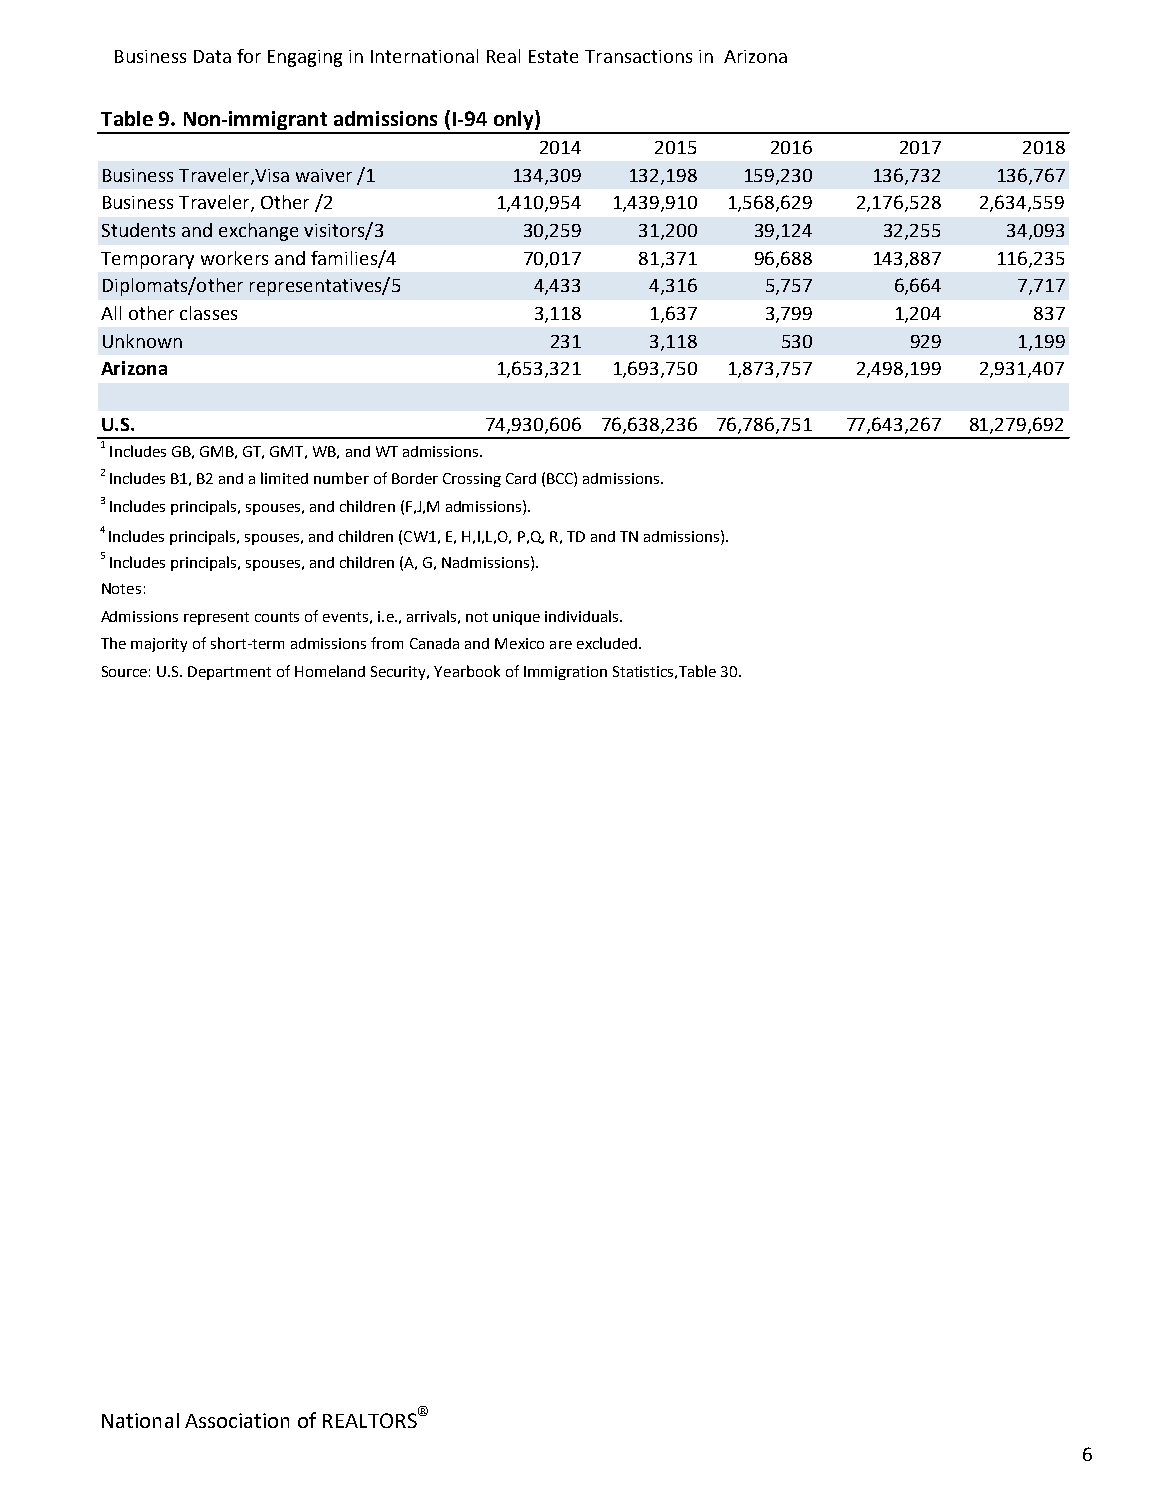 Image resolution: width=1168 pixels, height=1511 pixels. I want to click on Association, so click(237, 1420).
